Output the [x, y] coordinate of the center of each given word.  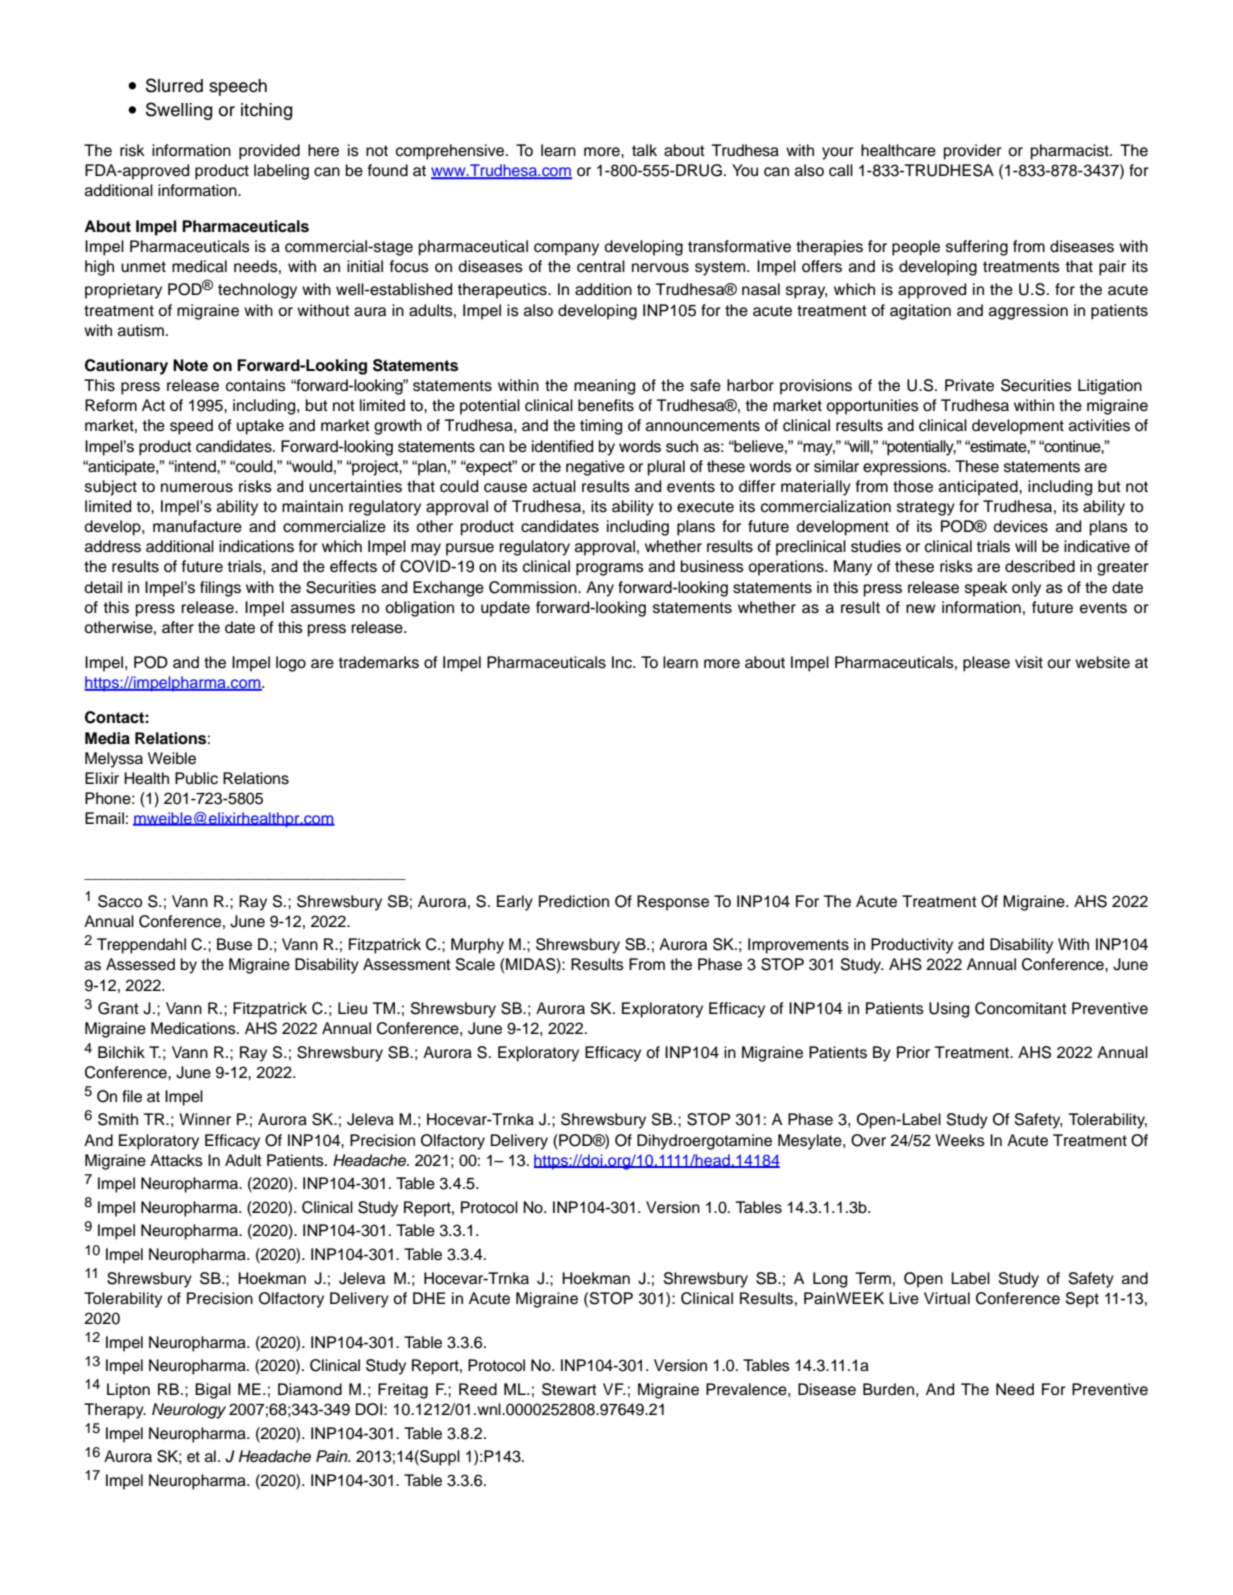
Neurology [189, 1411]
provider [973, 152]
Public [196, 778]
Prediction [574, 901]
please [986, 664]
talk [644, 150]
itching [266, 111]
